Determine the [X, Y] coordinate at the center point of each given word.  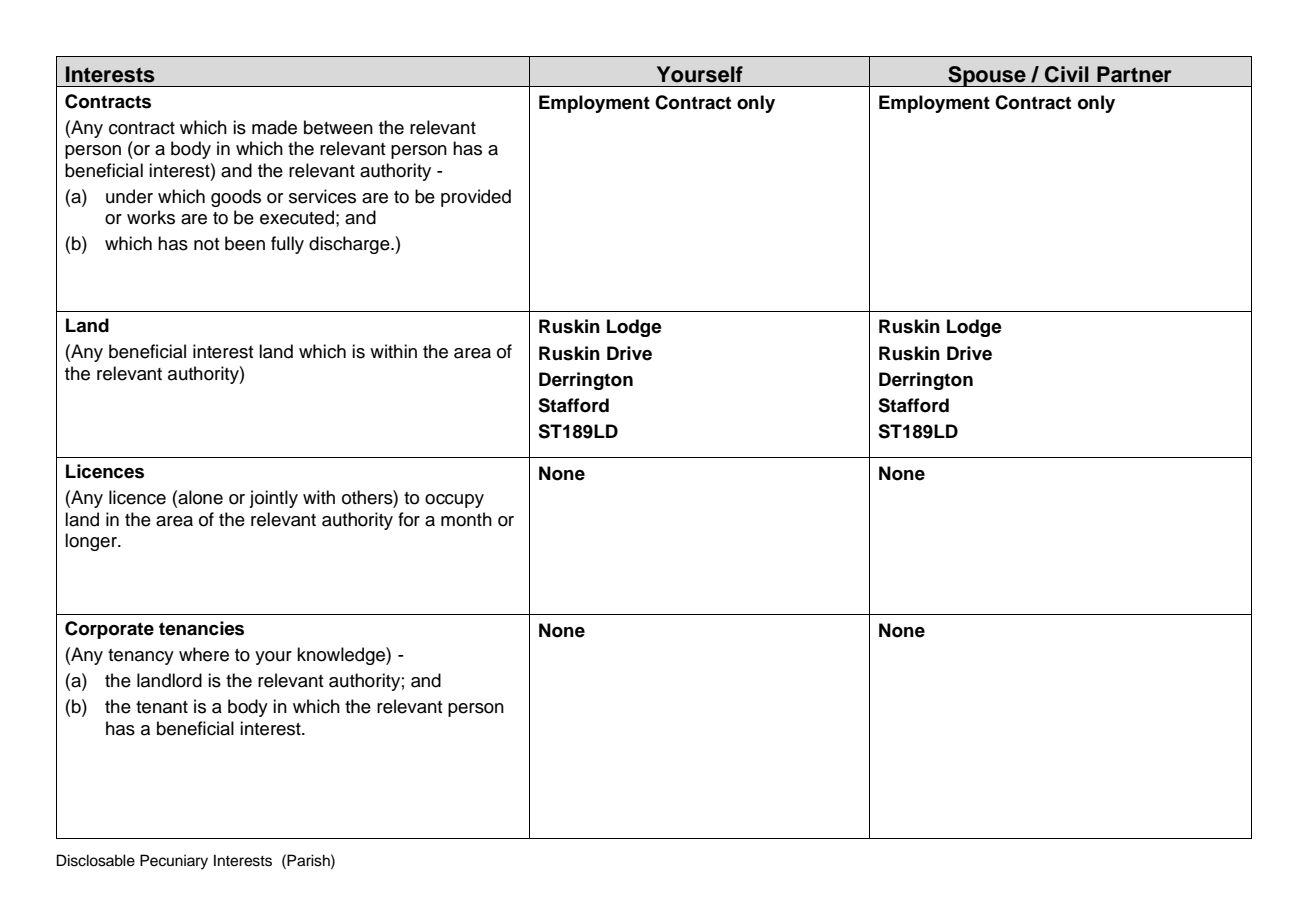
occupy [454, 501]
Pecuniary [174, 862]
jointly [273, 499]
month [466, 519]
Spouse [987, 76]
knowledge [342, 656]
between [338, 127]
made [274, 127]
